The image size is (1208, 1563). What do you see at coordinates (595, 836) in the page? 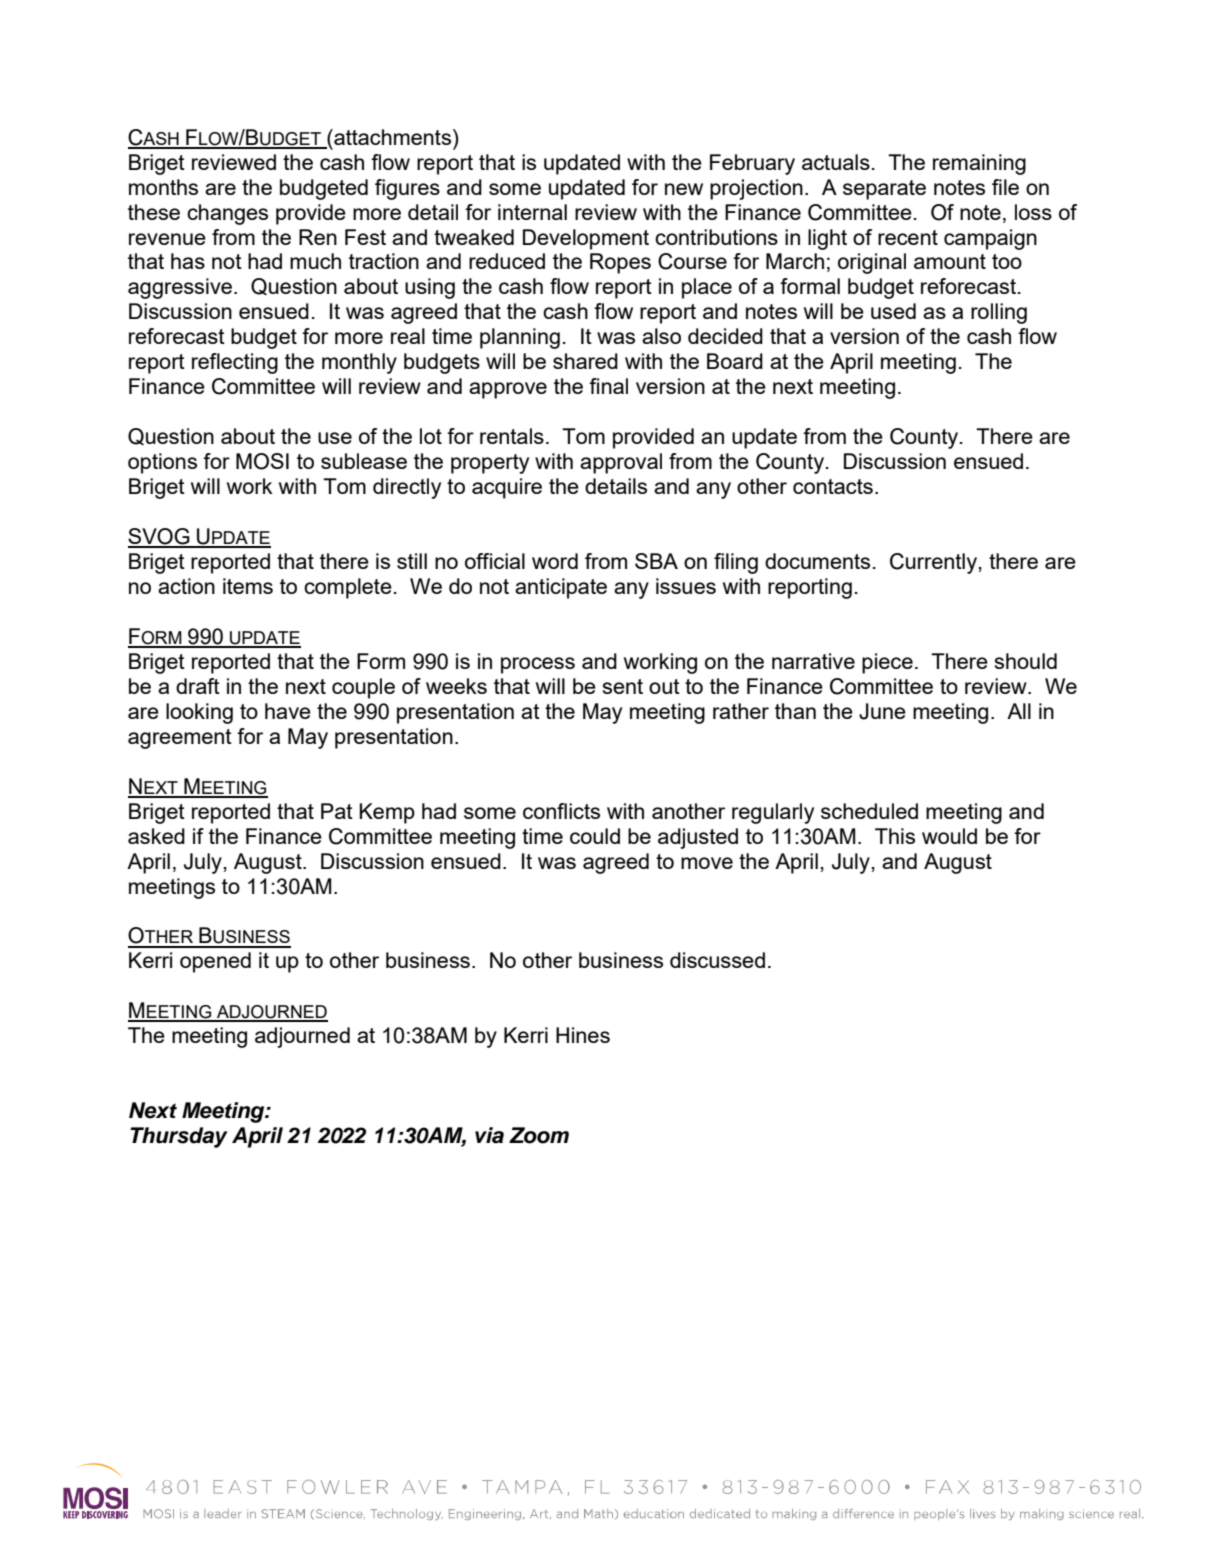
I see `could` at bounding box center [595, 836].
